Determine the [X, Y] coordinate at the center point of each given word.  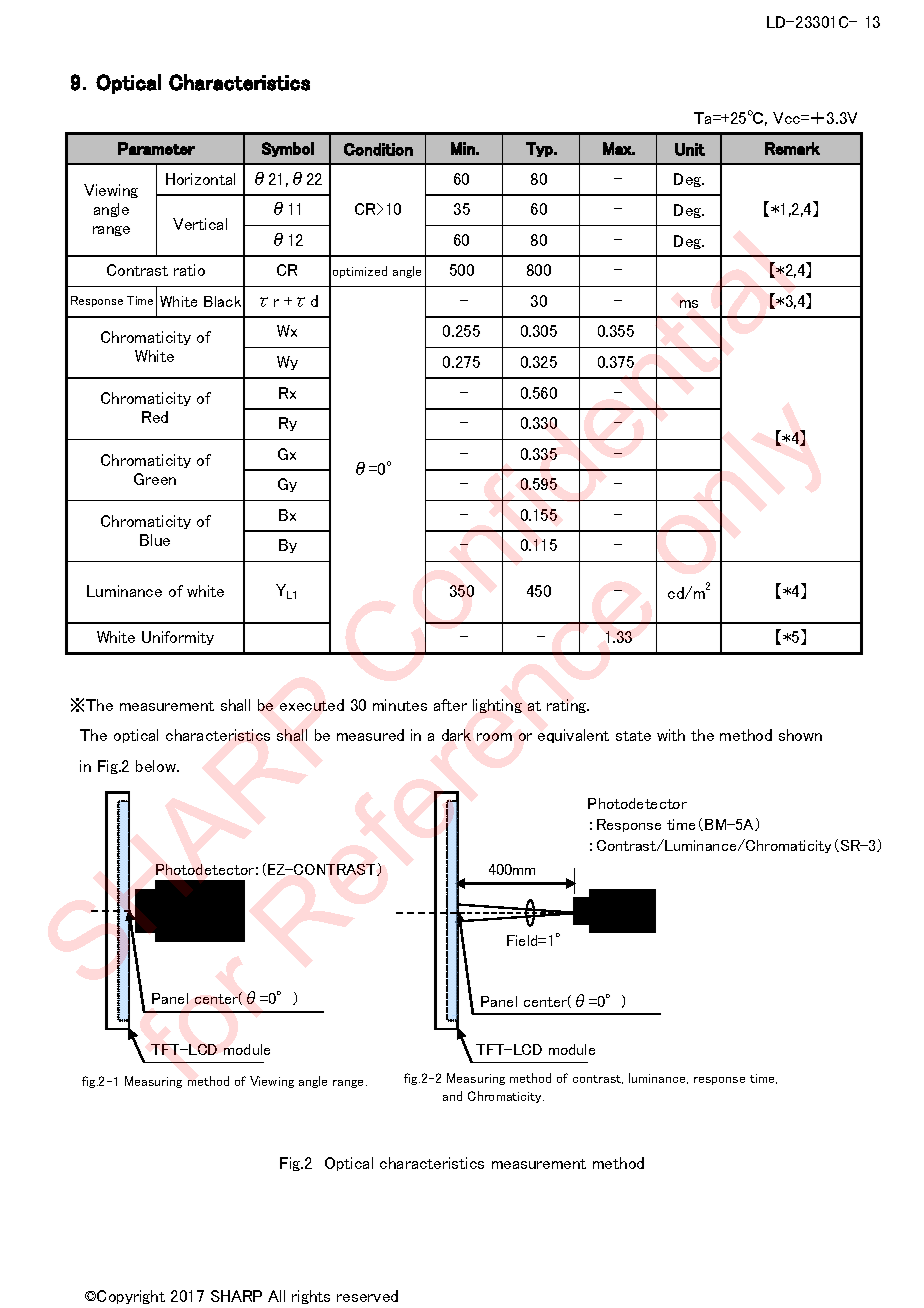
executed [312, 705]
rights [311, 1297]
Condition [378, 149]
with [671, 735]
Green [155, 479]
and [452, 1096]
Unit [690, 149]
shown [800, 735]
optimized [360, 272]
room [494, 737]
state [633, 736]
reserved [367, 1296]
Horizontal [200, 179]
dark [456, 735]
